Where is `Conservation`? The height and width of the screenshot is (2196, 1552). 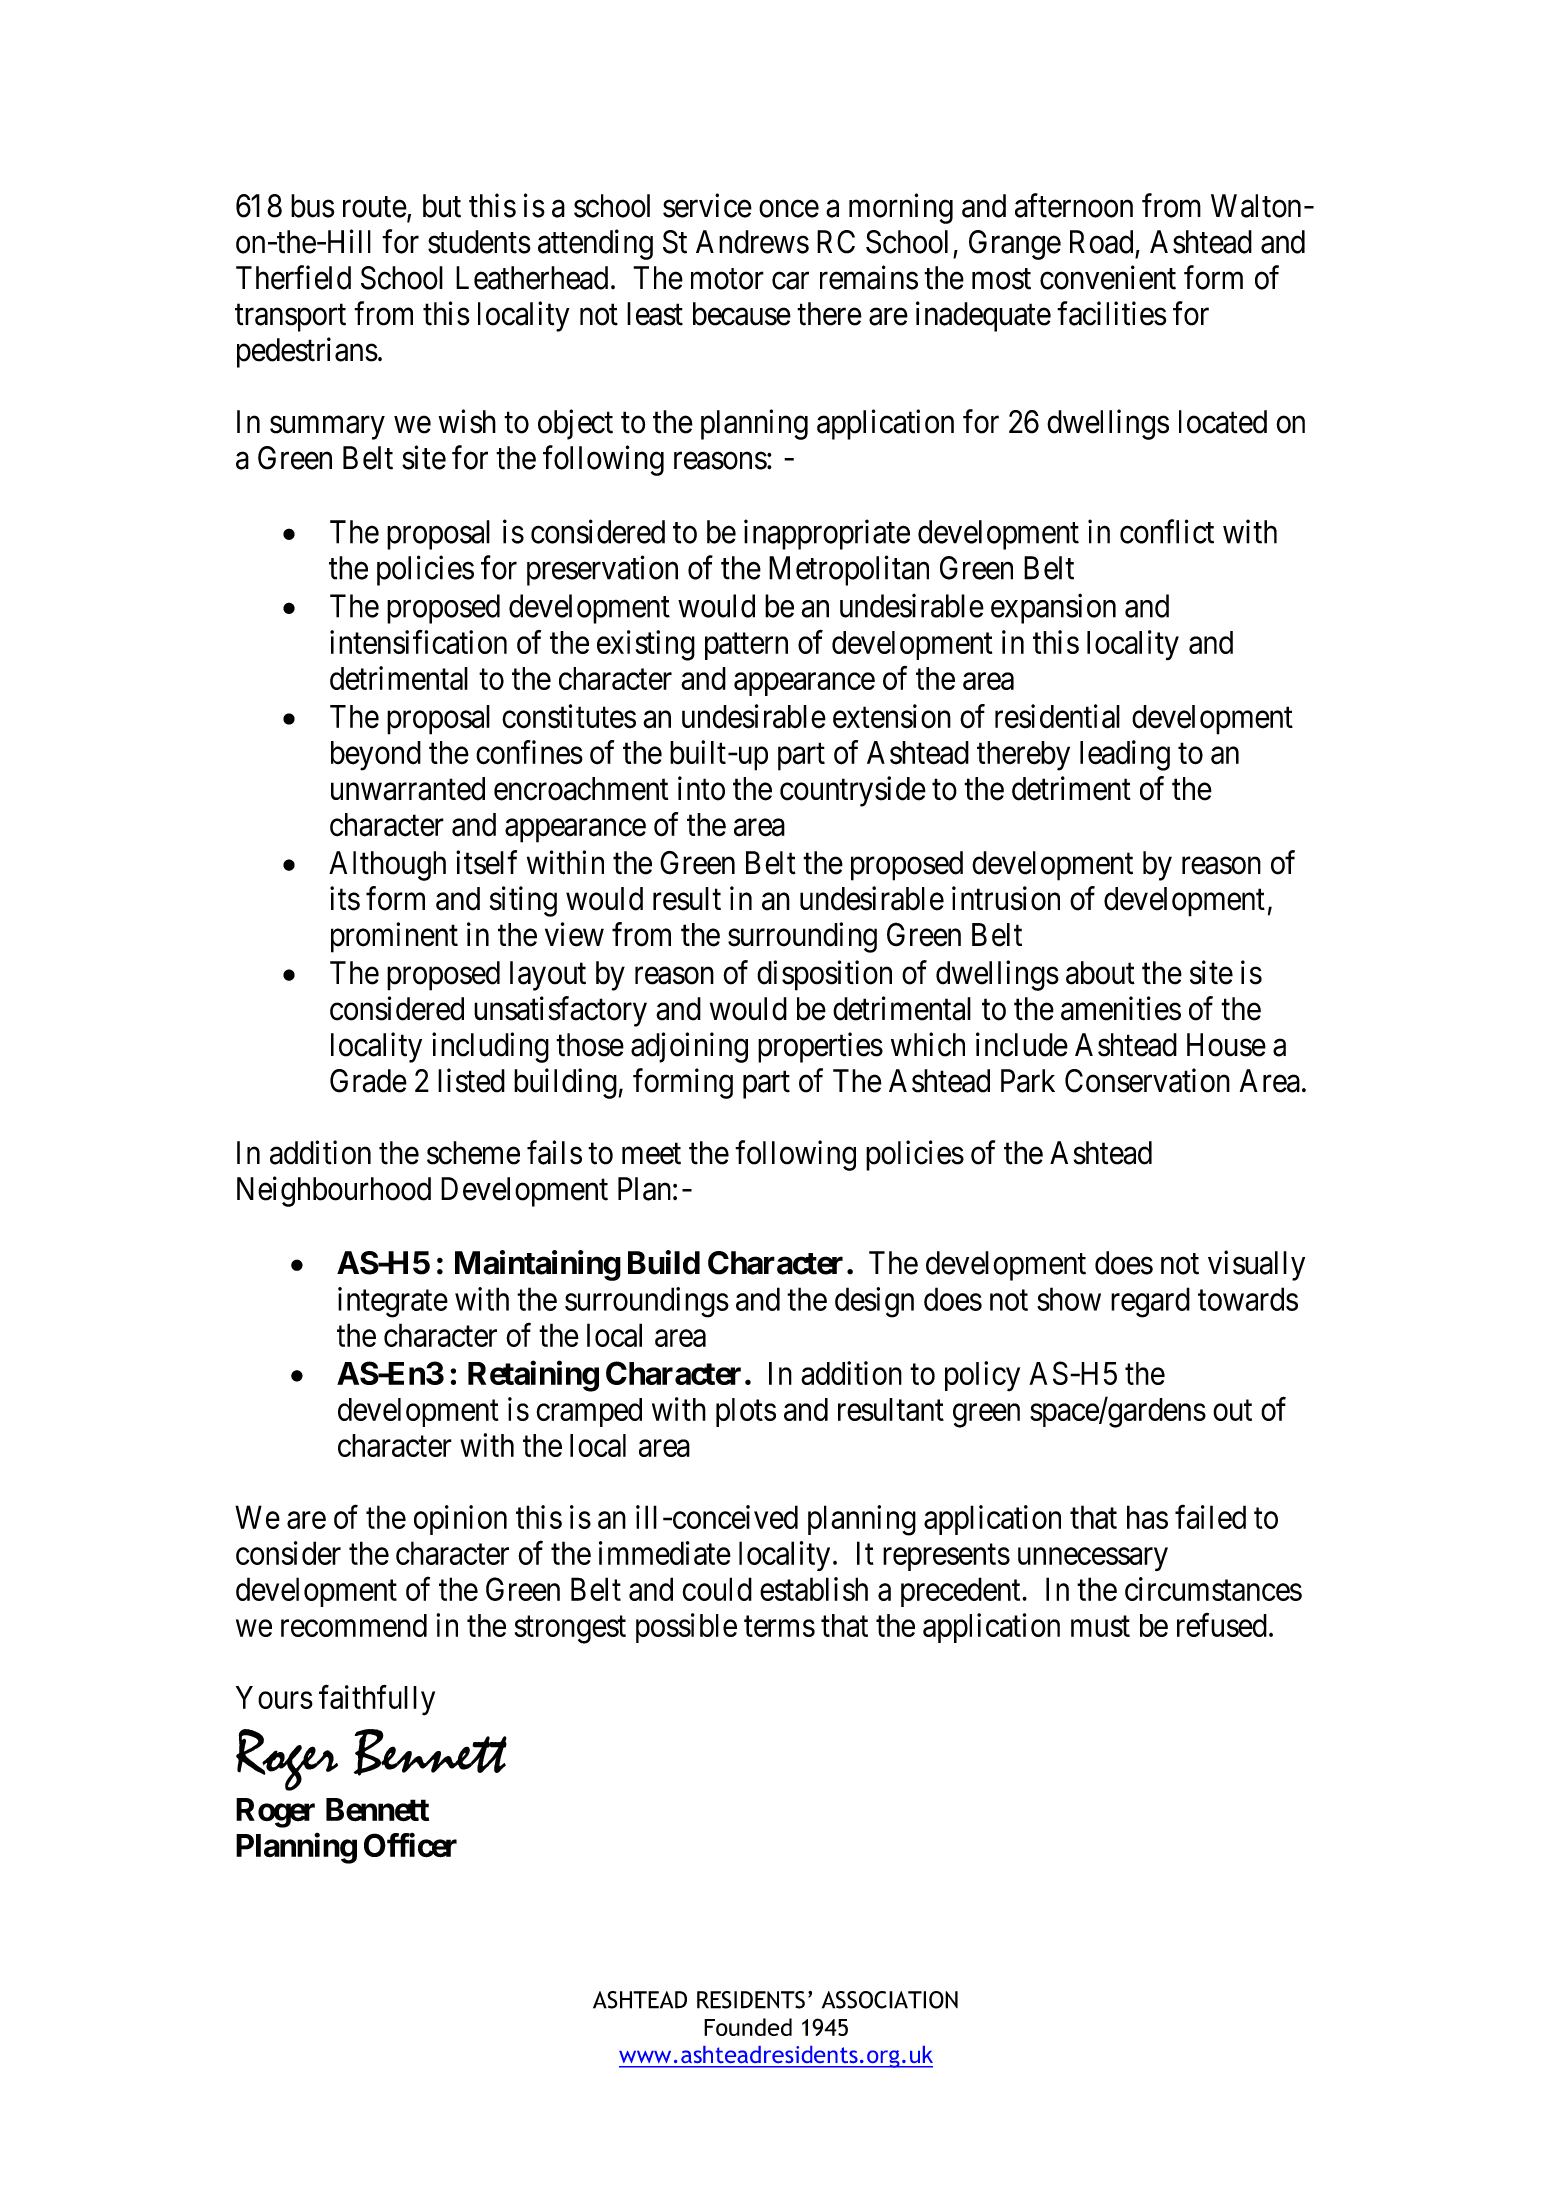
Conservation is located at coordinates (1147, 1080).
